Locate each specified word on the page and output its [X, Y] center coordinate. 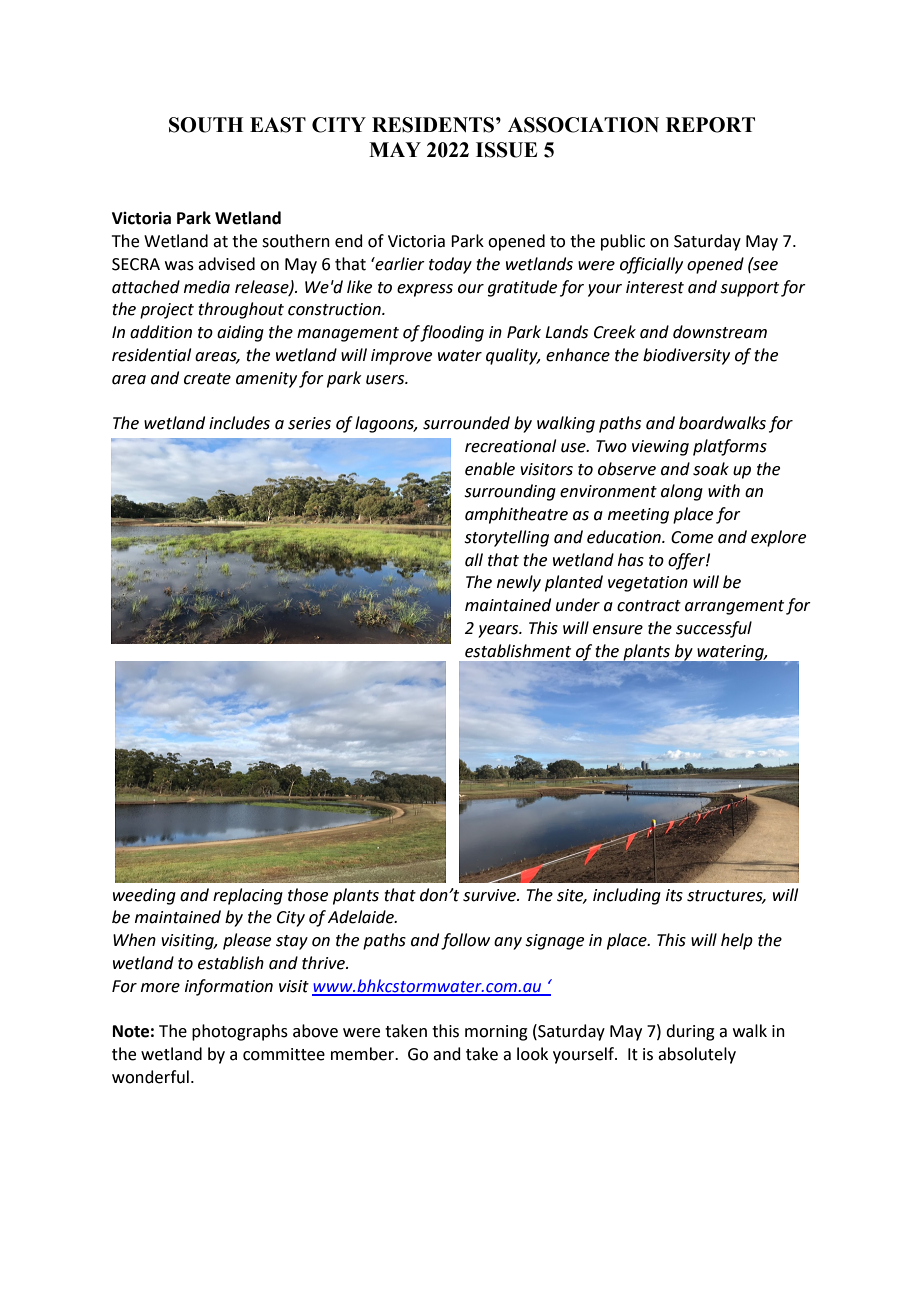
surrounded [466, 423]
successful [714, 629]
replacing [248, 896]
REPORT [710, 125]
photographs [240, 1032]
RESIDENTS [434, 125]
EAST [278, 125]
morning [496, 1033]
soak [711, 469]
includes [239, 423]
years [499, 631]
